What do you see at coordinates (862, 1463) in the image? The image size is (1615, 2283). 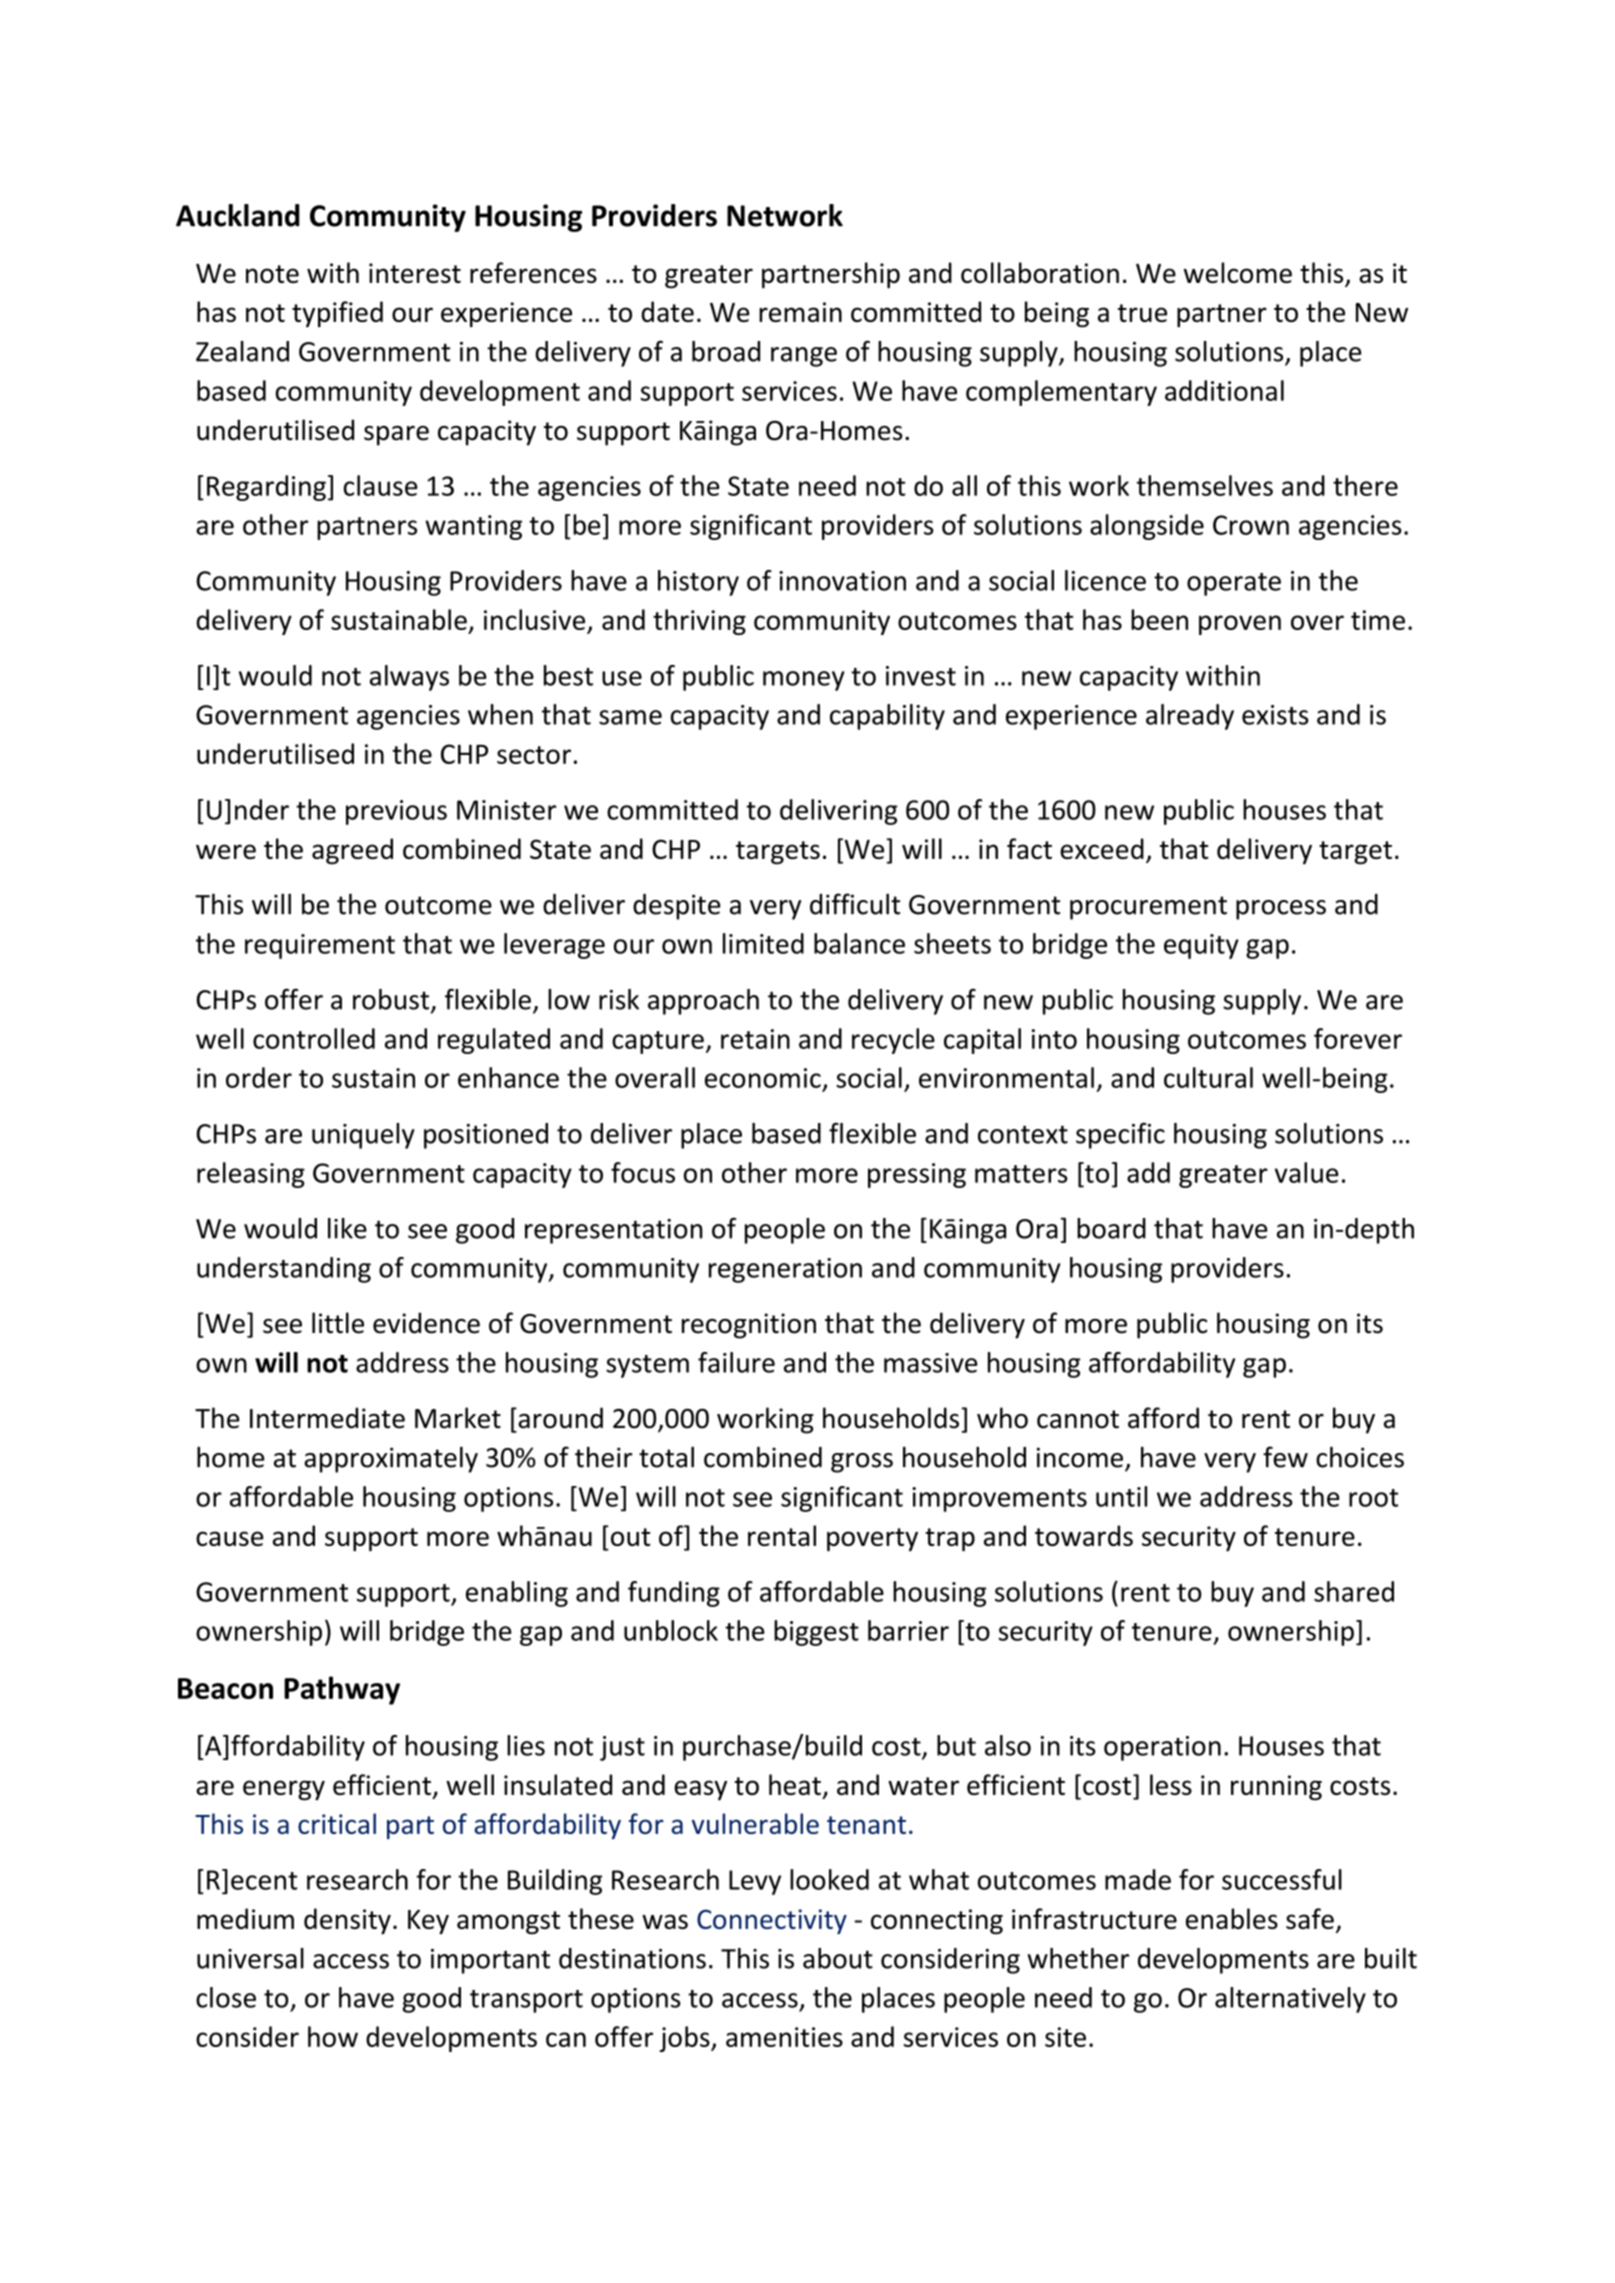 I see `gross` at bounding box center [862, 1463].
